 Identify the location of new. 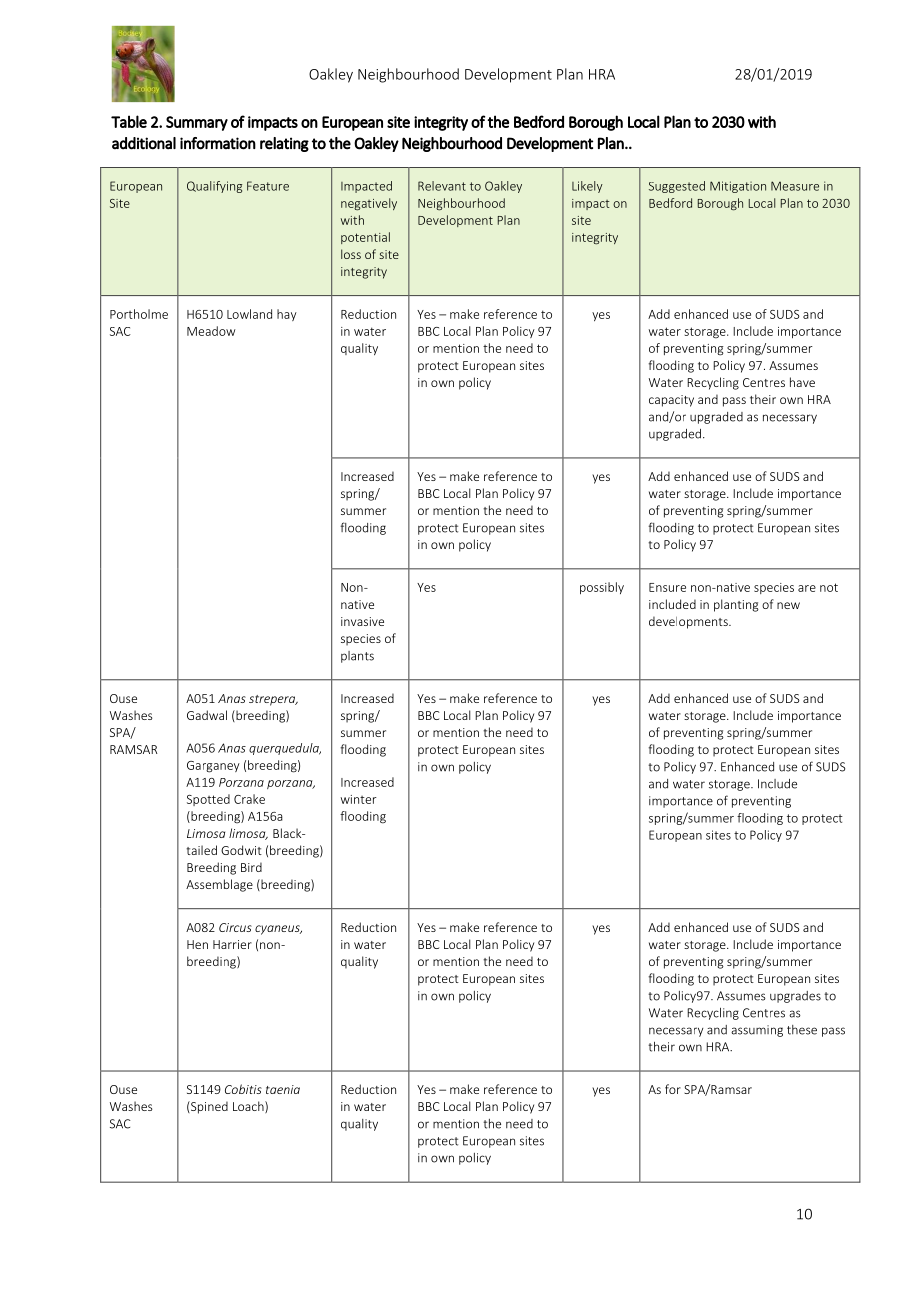
(788, 605).
